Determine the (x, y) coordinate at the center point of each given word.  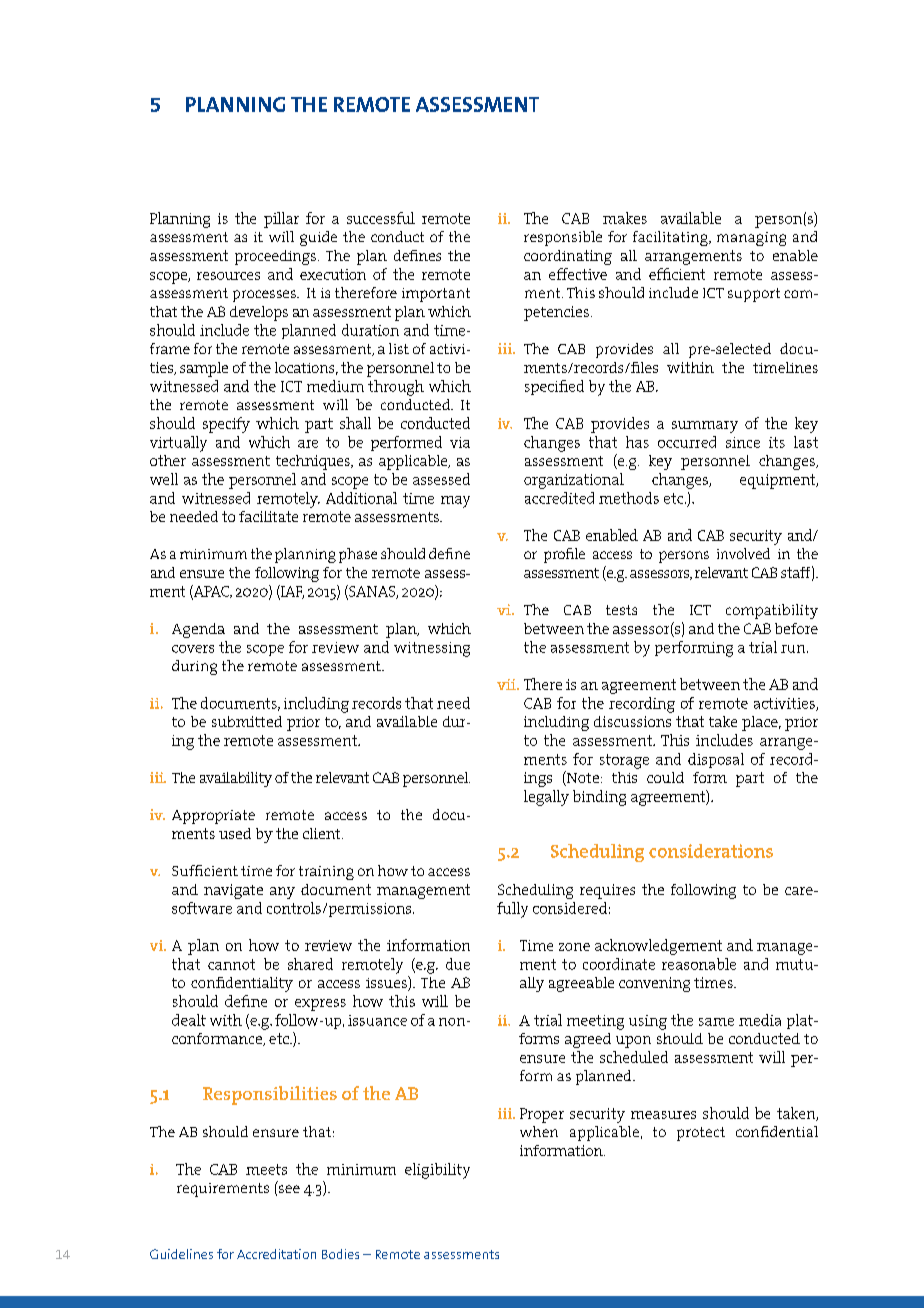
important (436, 295)
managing (751, 239)
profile (564, 555)
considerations (711, 851)
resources (228, 276)
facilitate (268, 516)
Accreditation (276, 1254)
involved (743, 553)
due (458, 964)
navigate (233, 891)
